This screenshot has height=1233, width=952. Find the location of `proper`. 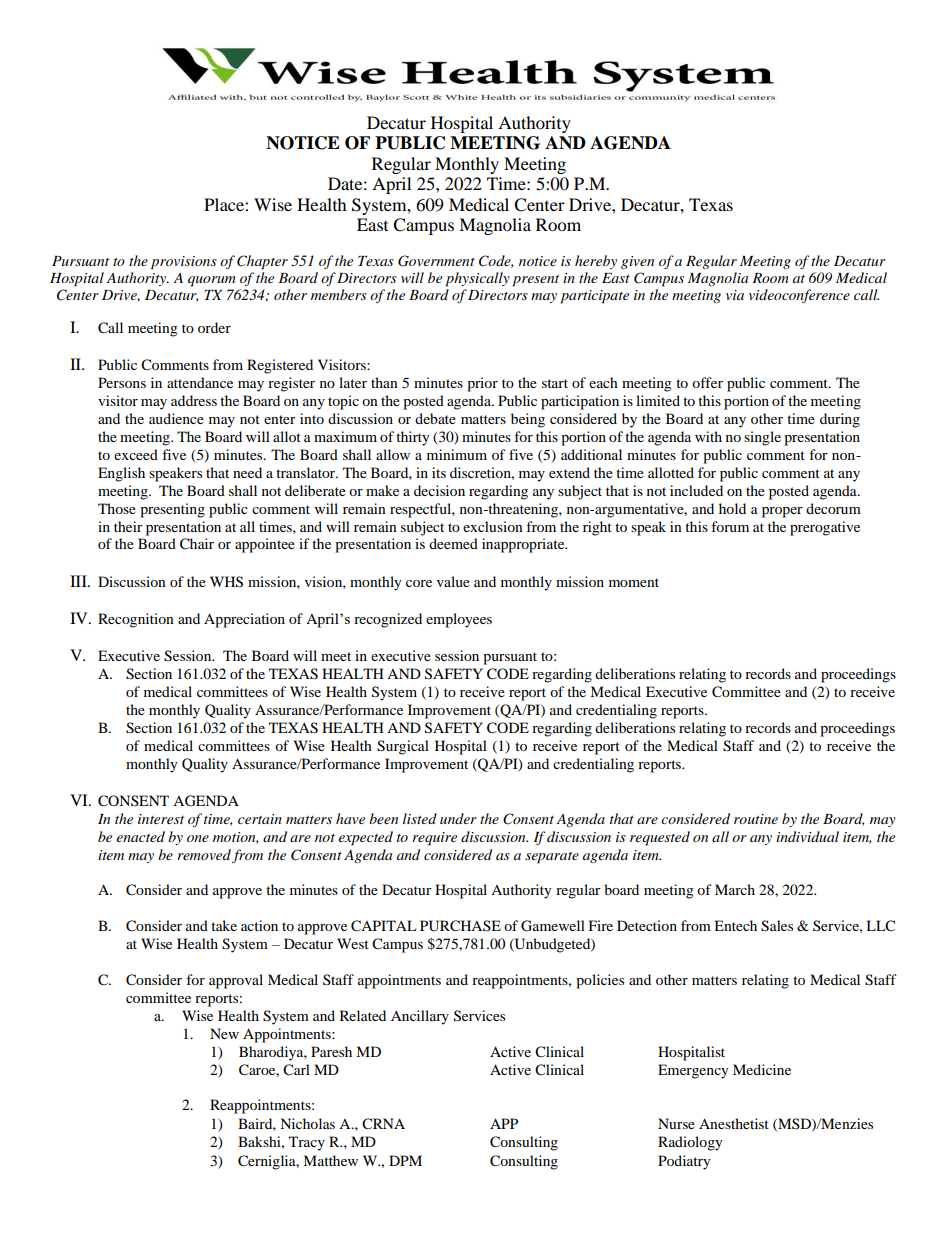

proper is located at coordinates (782, 512).
